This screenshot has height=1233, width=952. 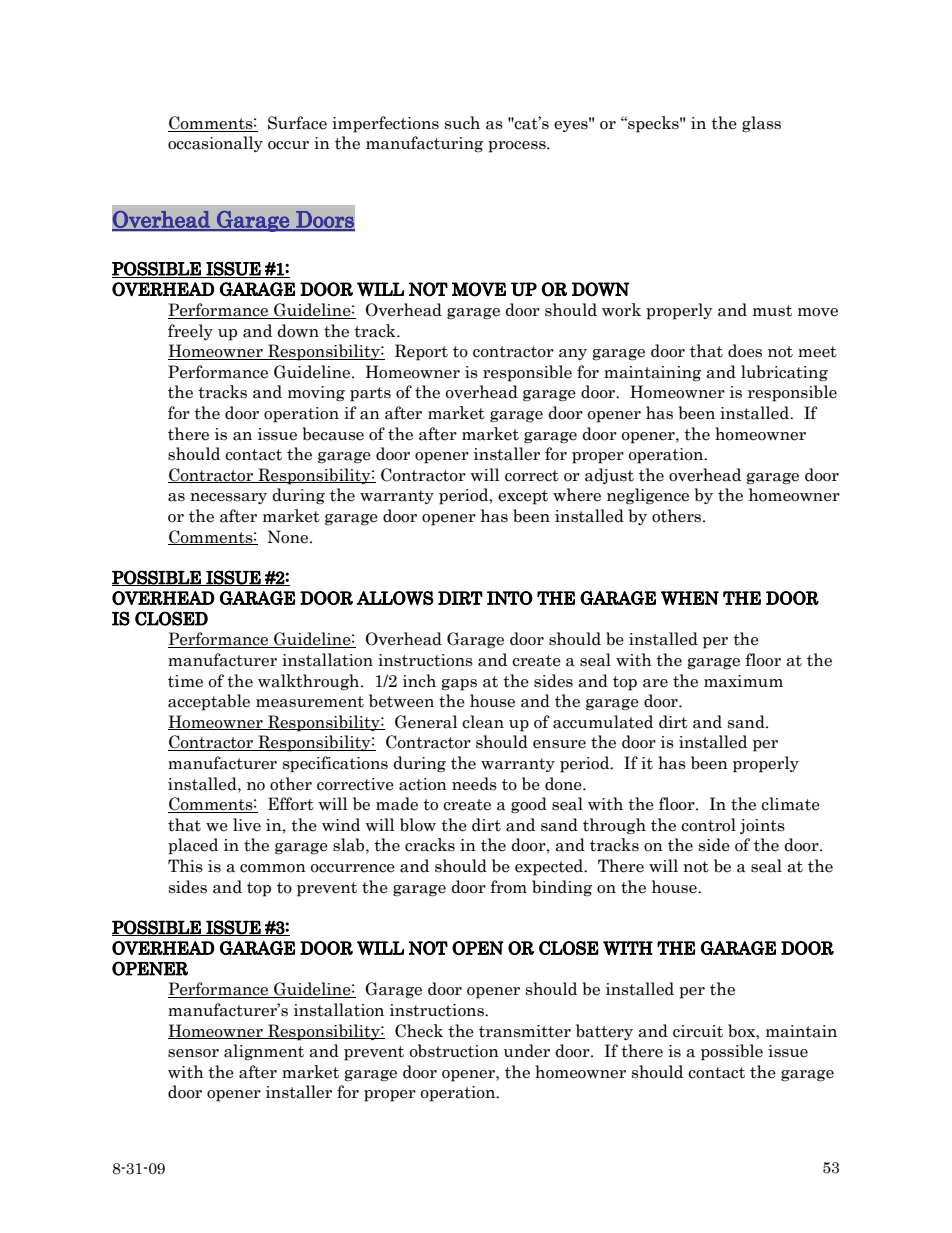 What do you see at coordinates (518, 147) in the screenshot?
I see `process` at bounding box center [518, 147].
